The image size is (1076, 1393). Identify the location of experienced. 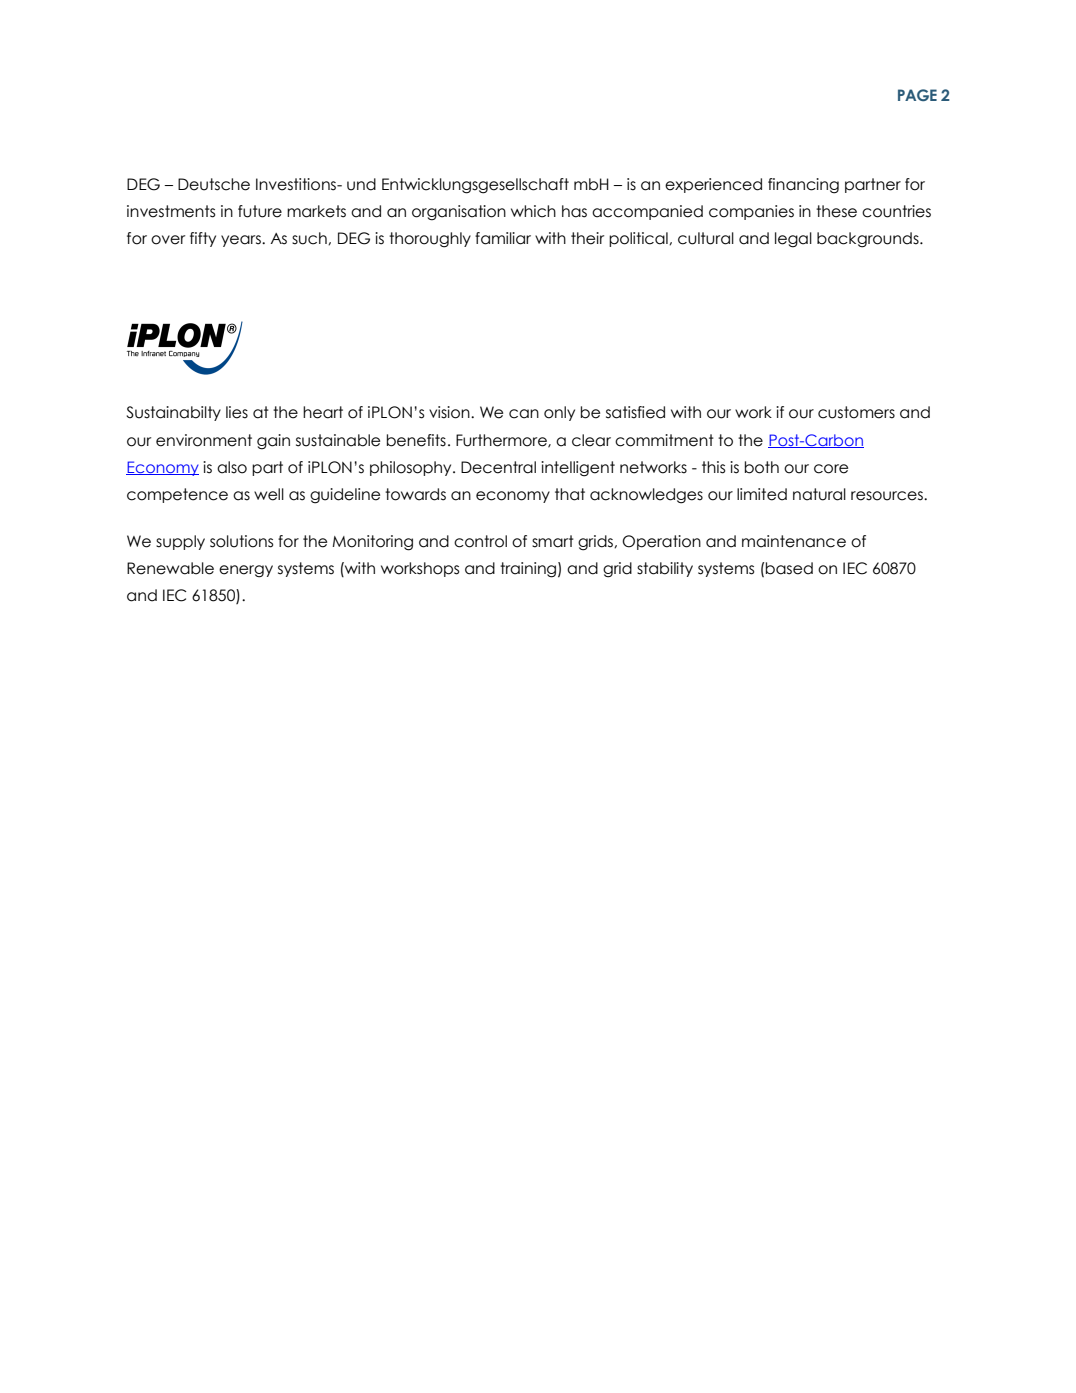
(713, 185).
